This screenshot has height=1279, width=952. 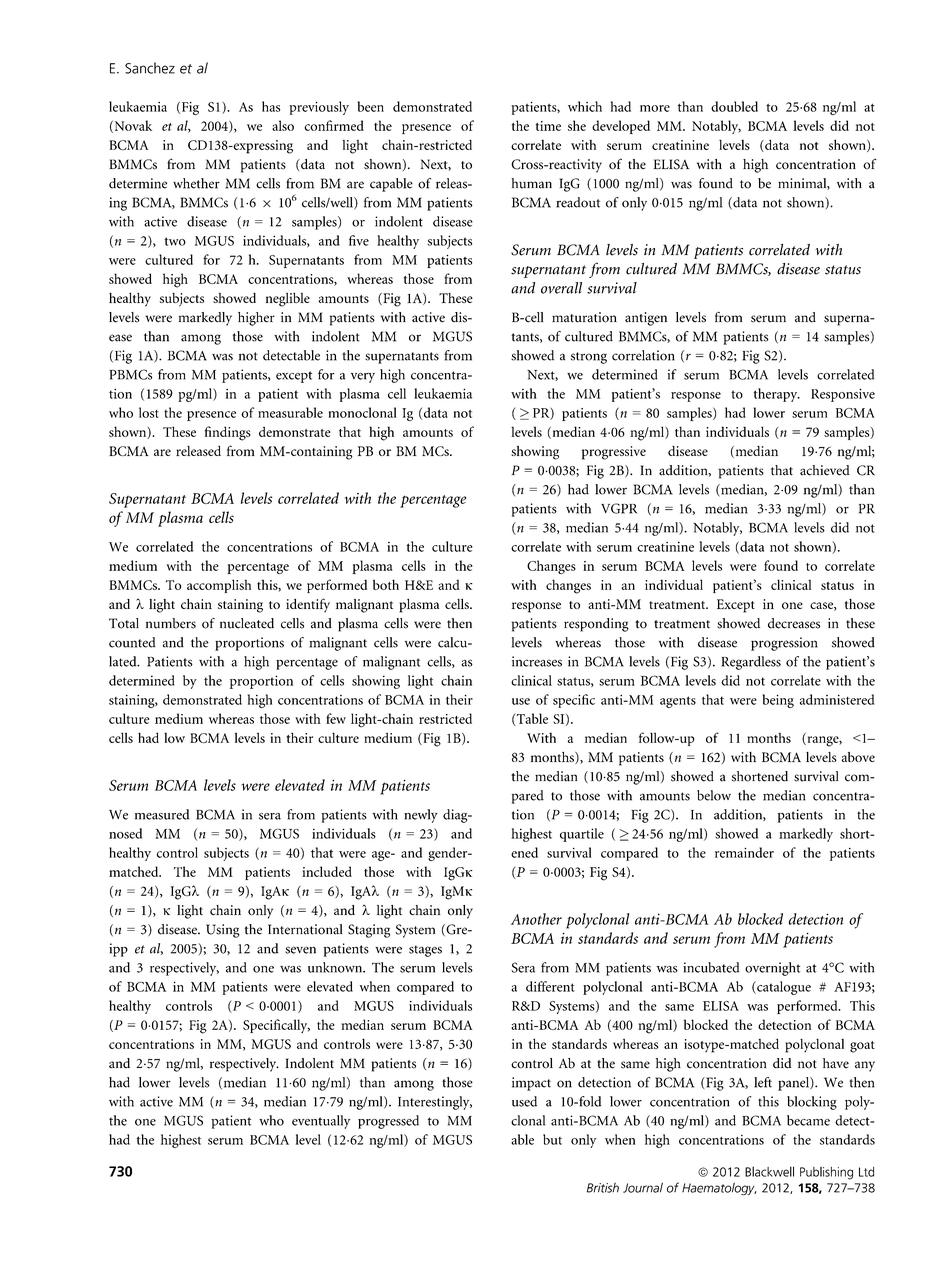 I want to click on measured, so click(x=162, y=814).
